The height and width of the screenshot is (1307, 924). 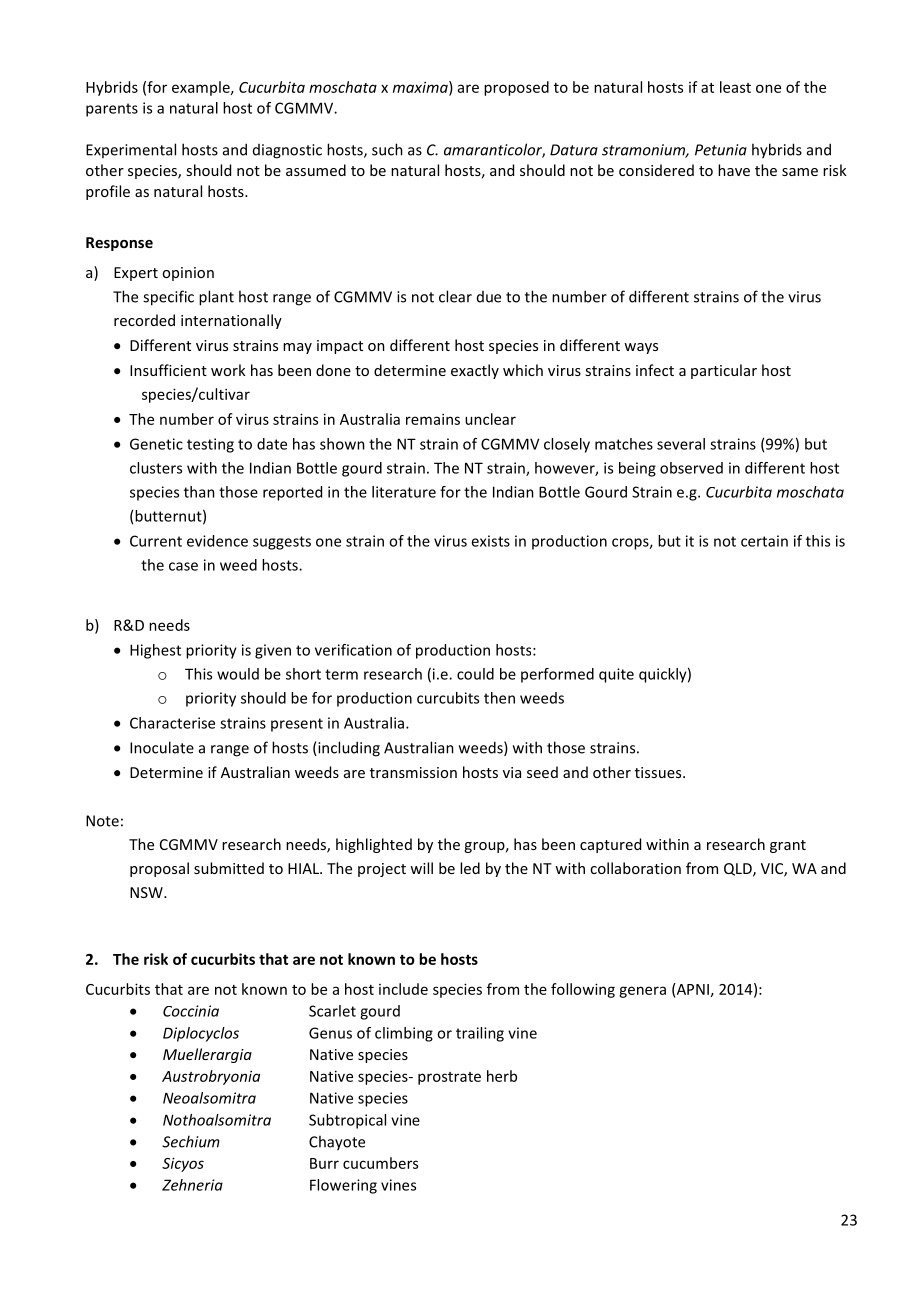 I want to click on least, so click(x=735, y=87).
